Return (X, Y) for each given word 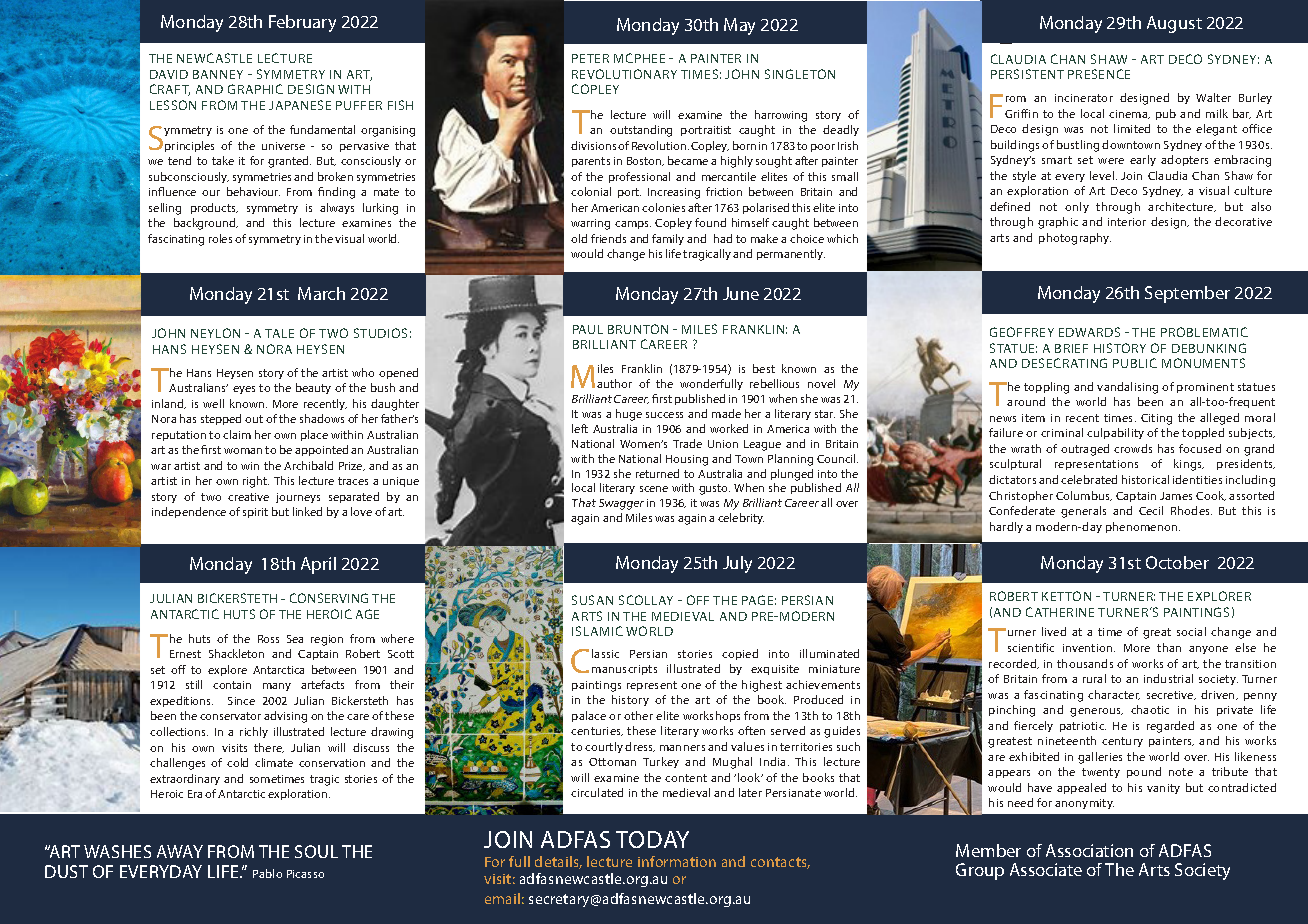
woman (243, 451)
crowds (1133, 448)
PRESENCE (1099, 74)
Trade (687, 443)
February (302, 23)
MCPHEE (639, 58)
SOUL (316, 851)
